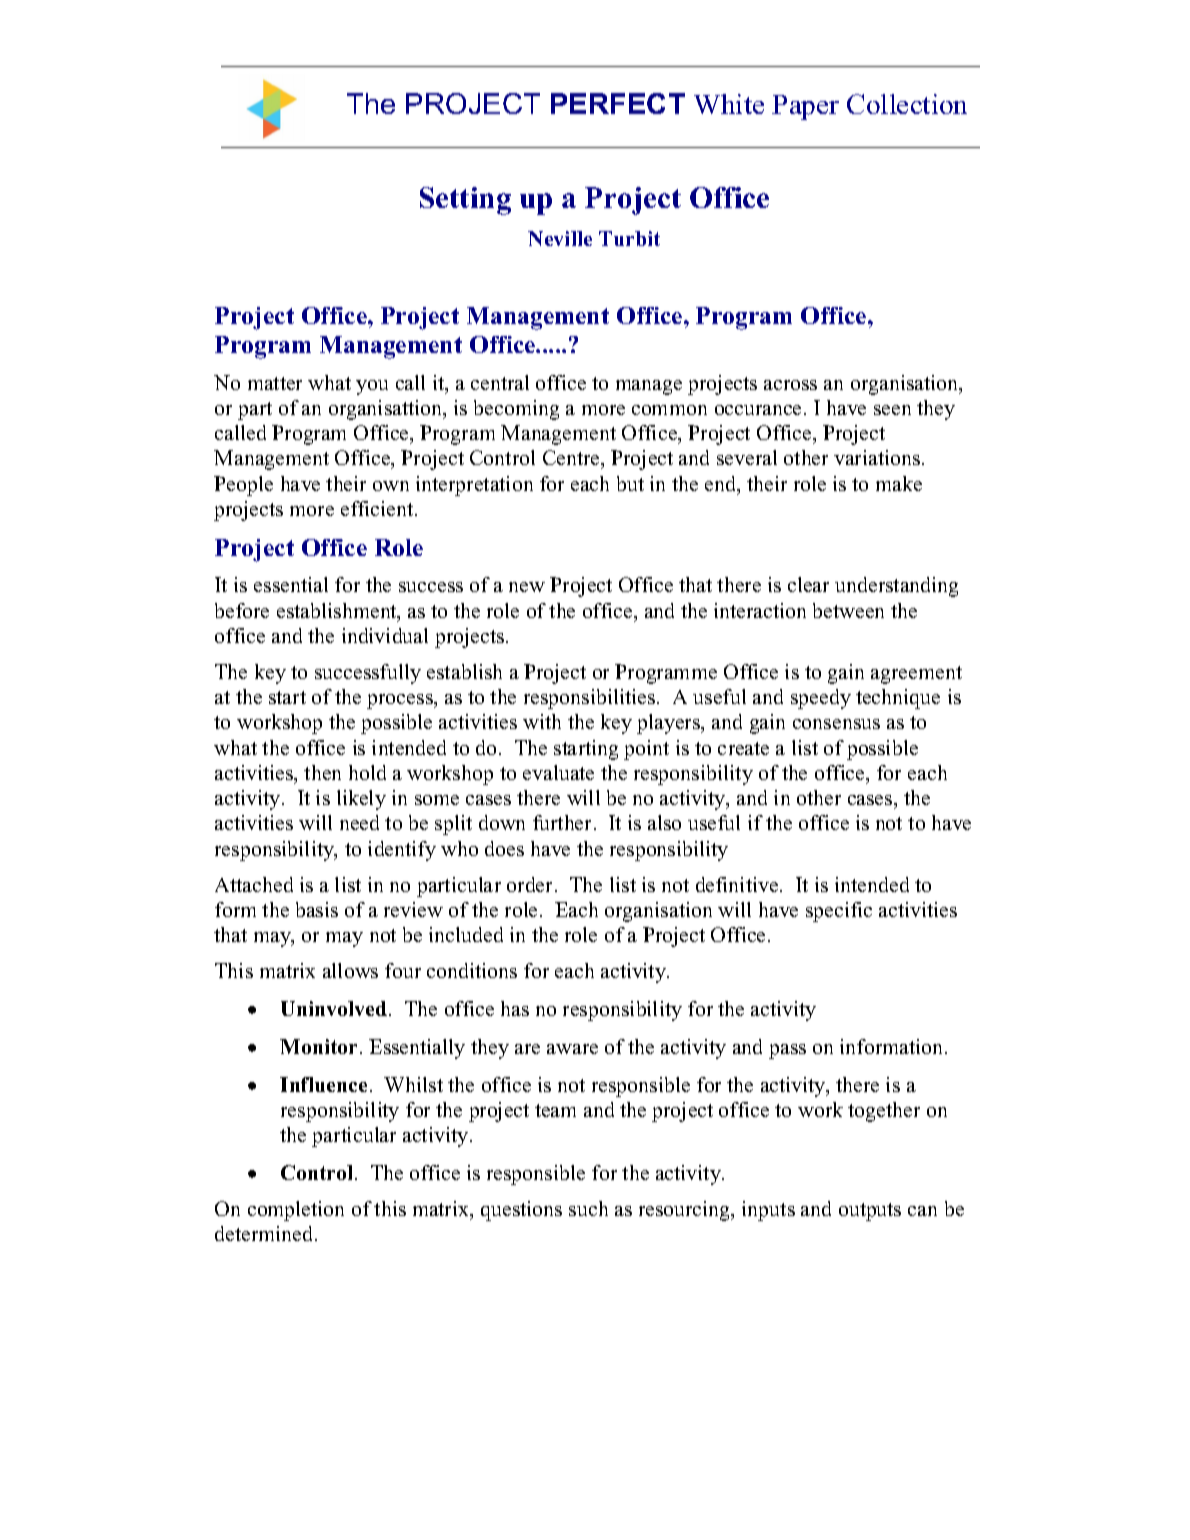 This screenshot has width=1190, height=1540. What do you see at coordinates (516, 410) in the screenshot?
I see `becoming` at bounding box center [516, 410].
